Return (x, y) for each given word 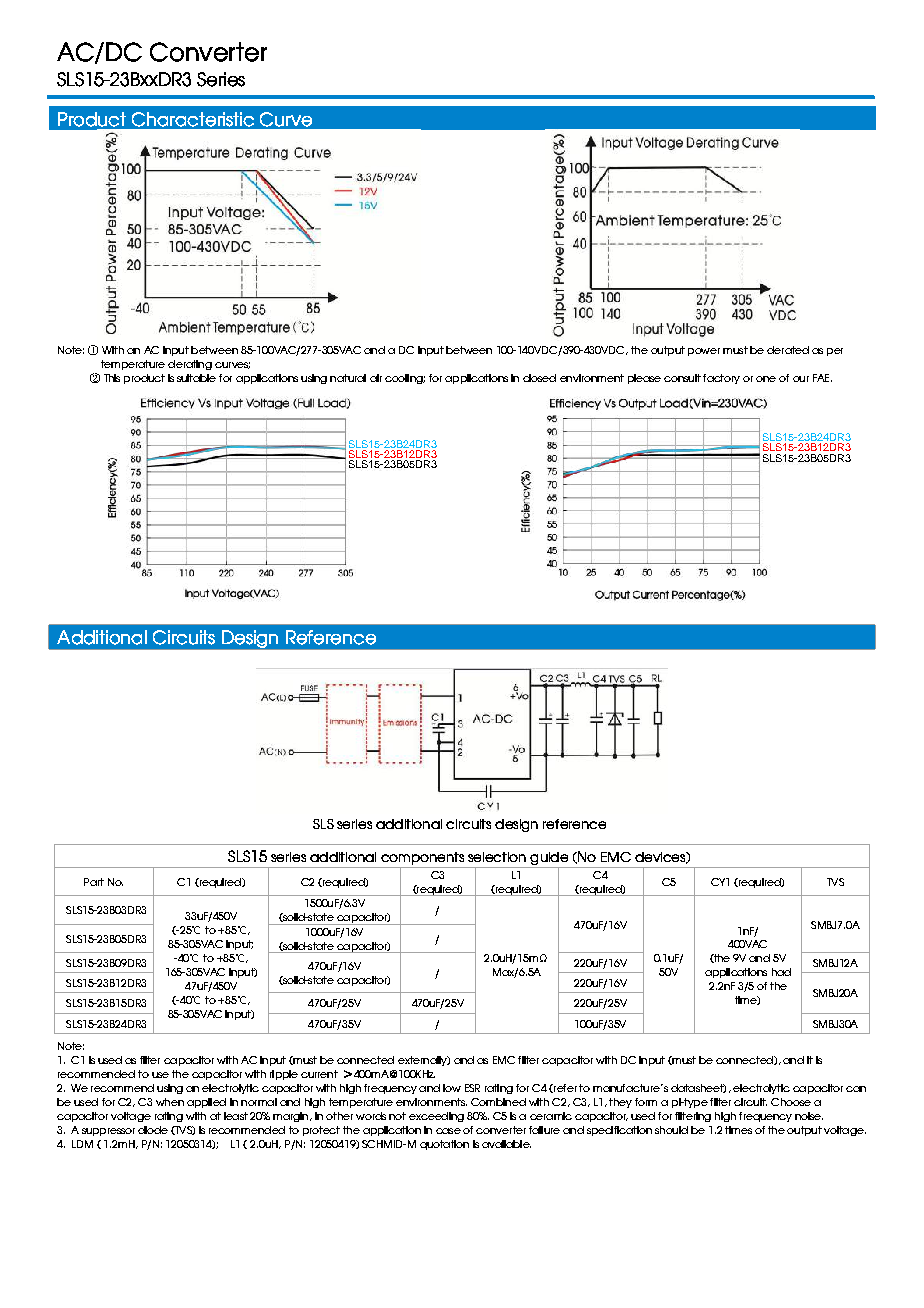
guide (549, 860)
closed (539, 378)
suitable (196, 378)
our (801, 379)
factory (721, 379)
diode (153, 1130)
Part (94, 882)
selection (497, 857)
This (112, 378)
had (781, 972)
